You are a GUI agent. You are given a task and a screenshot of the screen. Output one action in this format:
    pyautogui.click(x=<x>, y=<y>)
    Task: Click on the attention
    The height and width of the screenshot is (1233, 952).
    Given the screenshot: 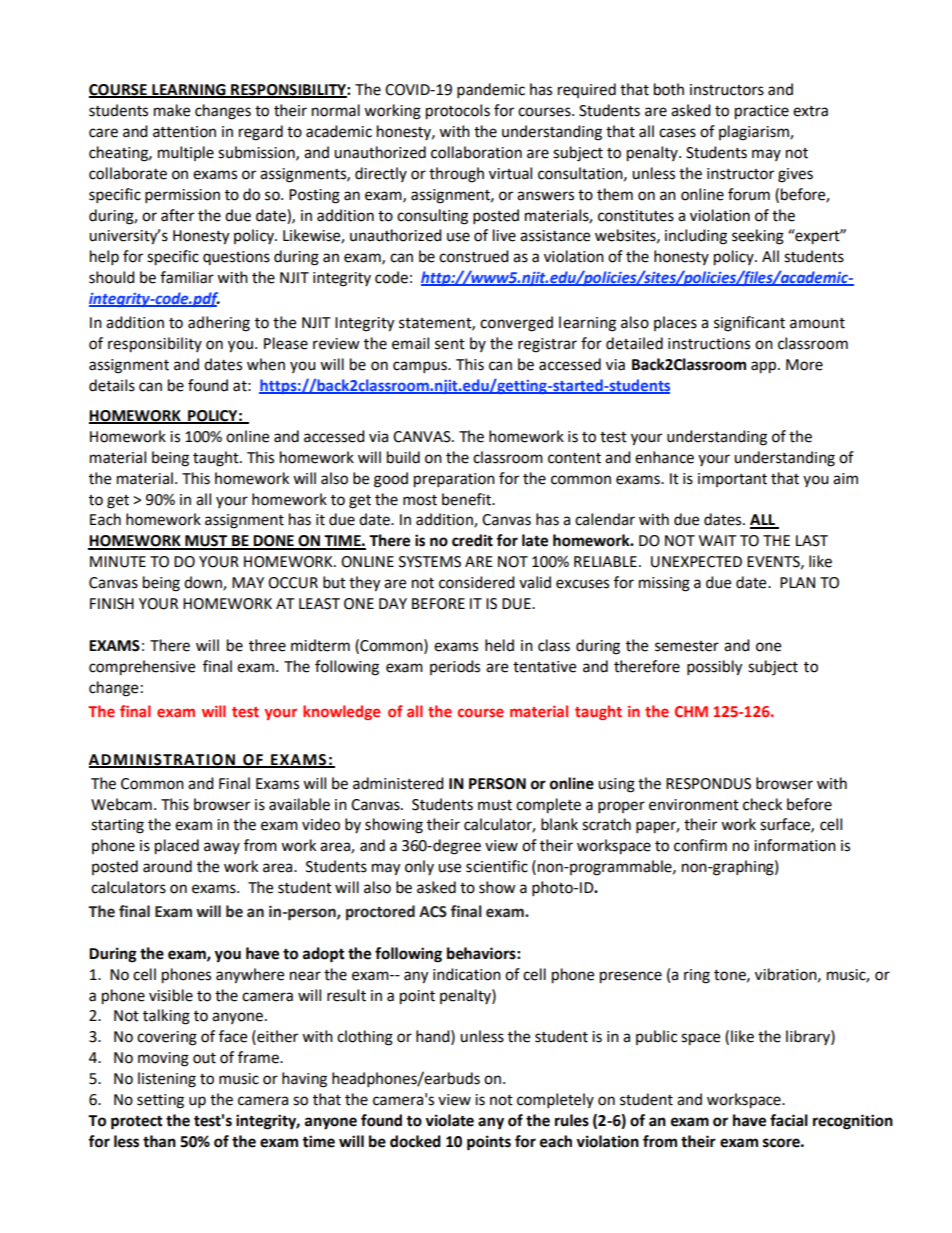 What is the action you would take?
    pyautogui.click(x=184, y=132)
